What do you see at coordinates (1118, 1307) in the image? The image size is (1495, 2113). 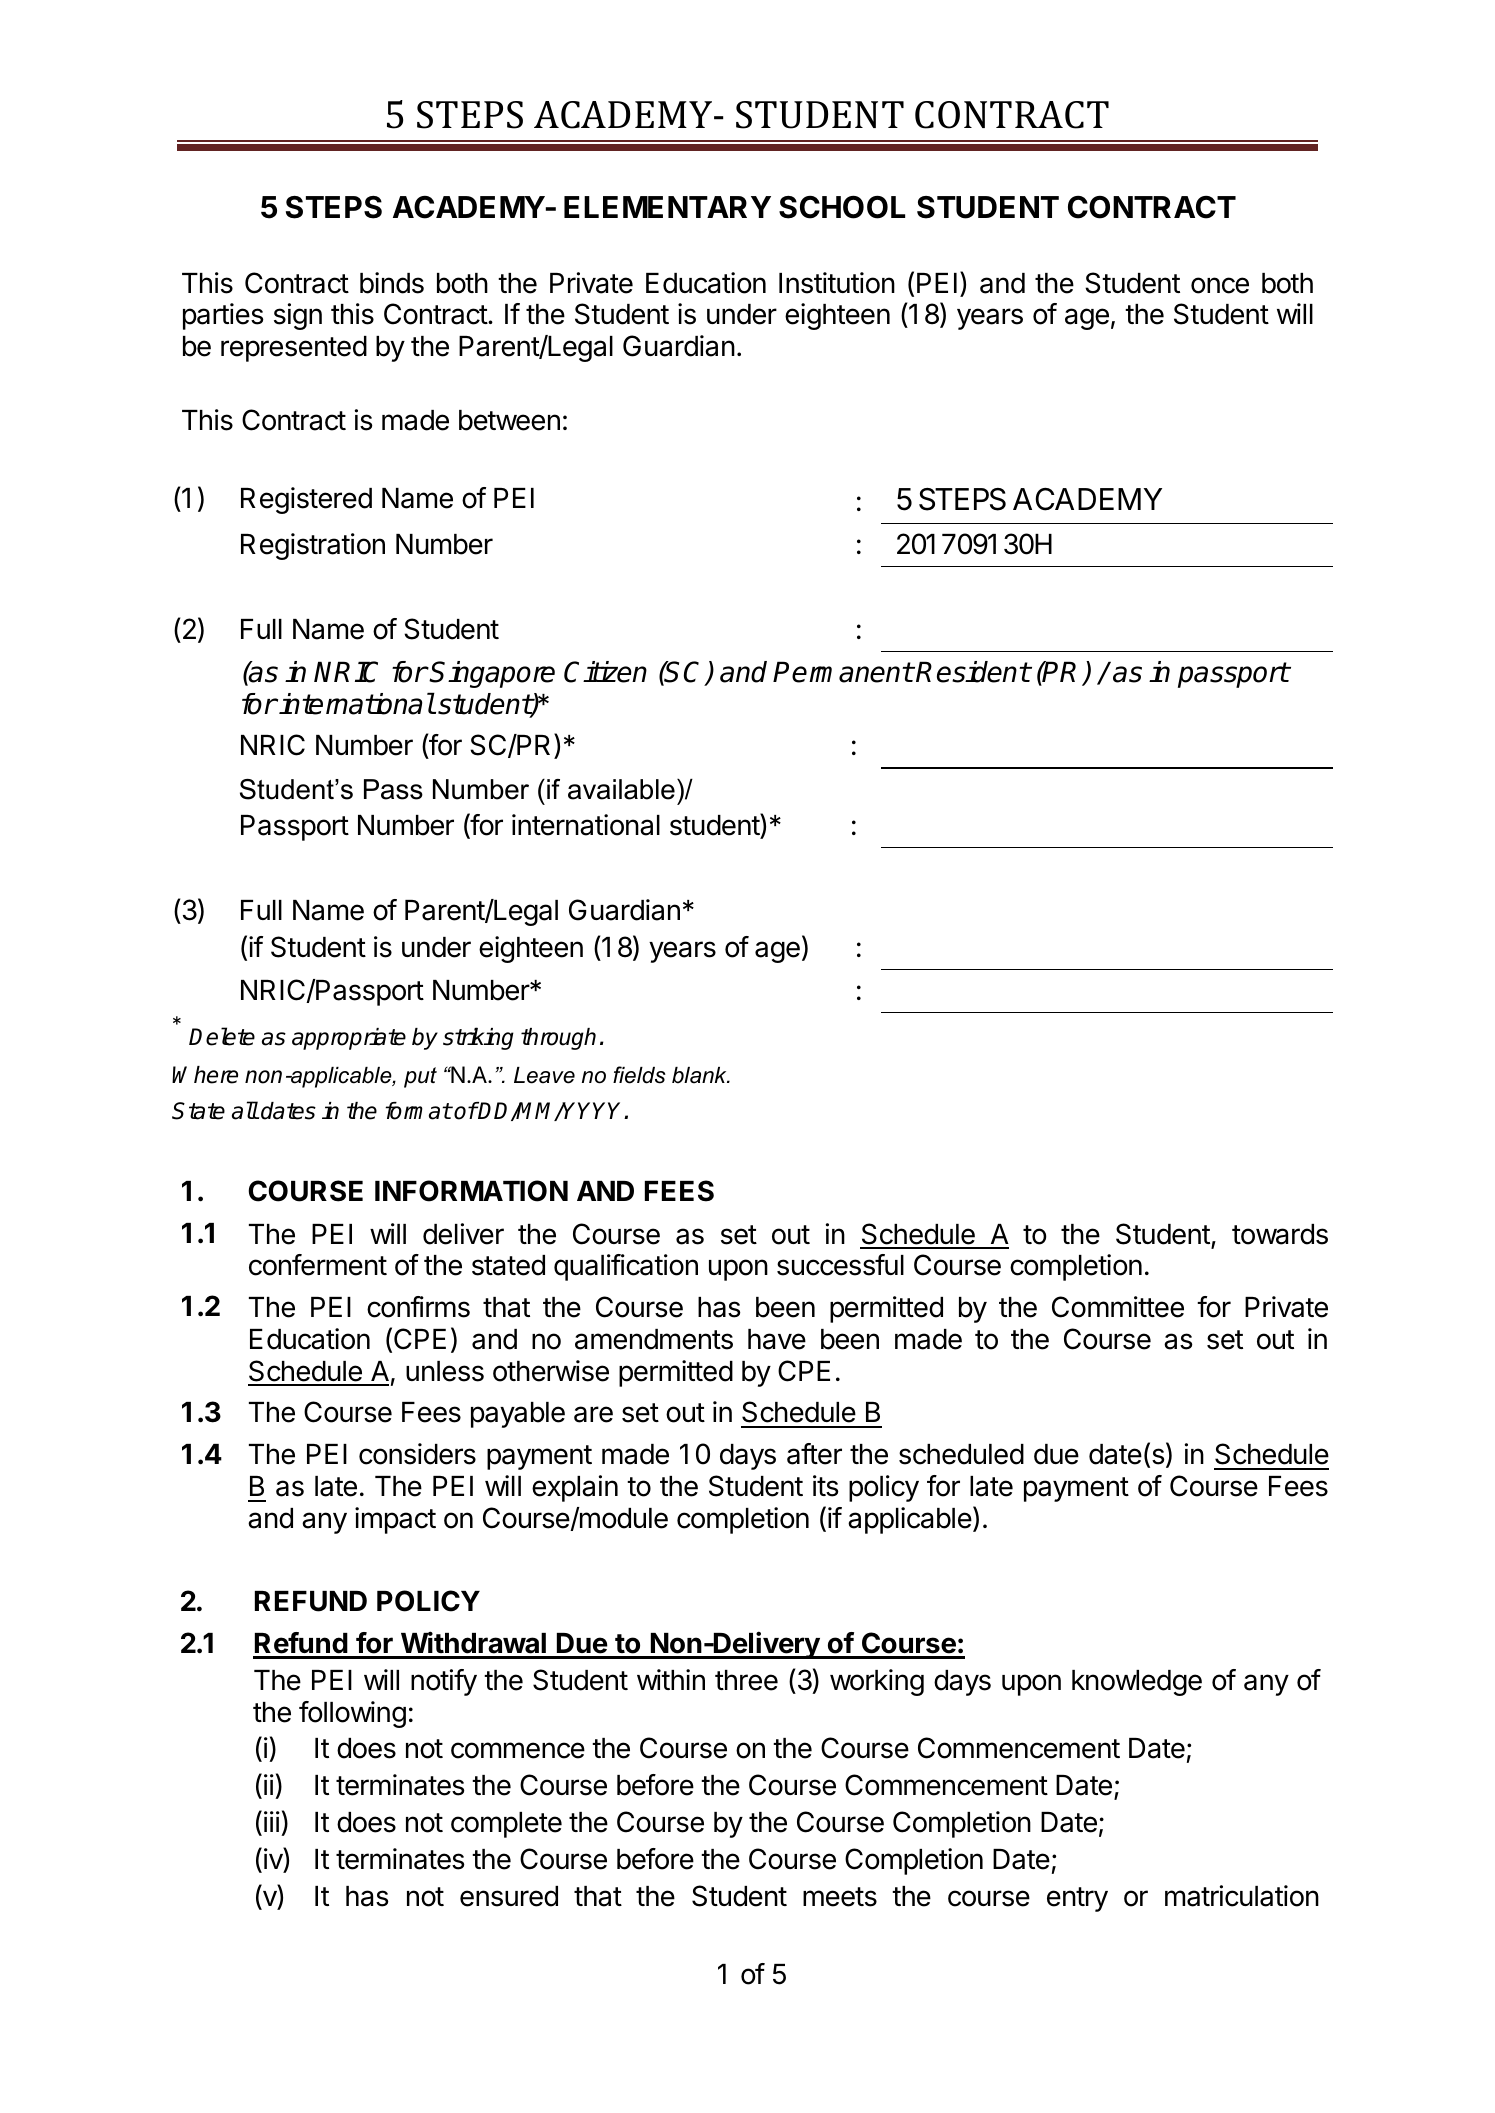 I see `Committee` at bounding box center [1118, 1307].
